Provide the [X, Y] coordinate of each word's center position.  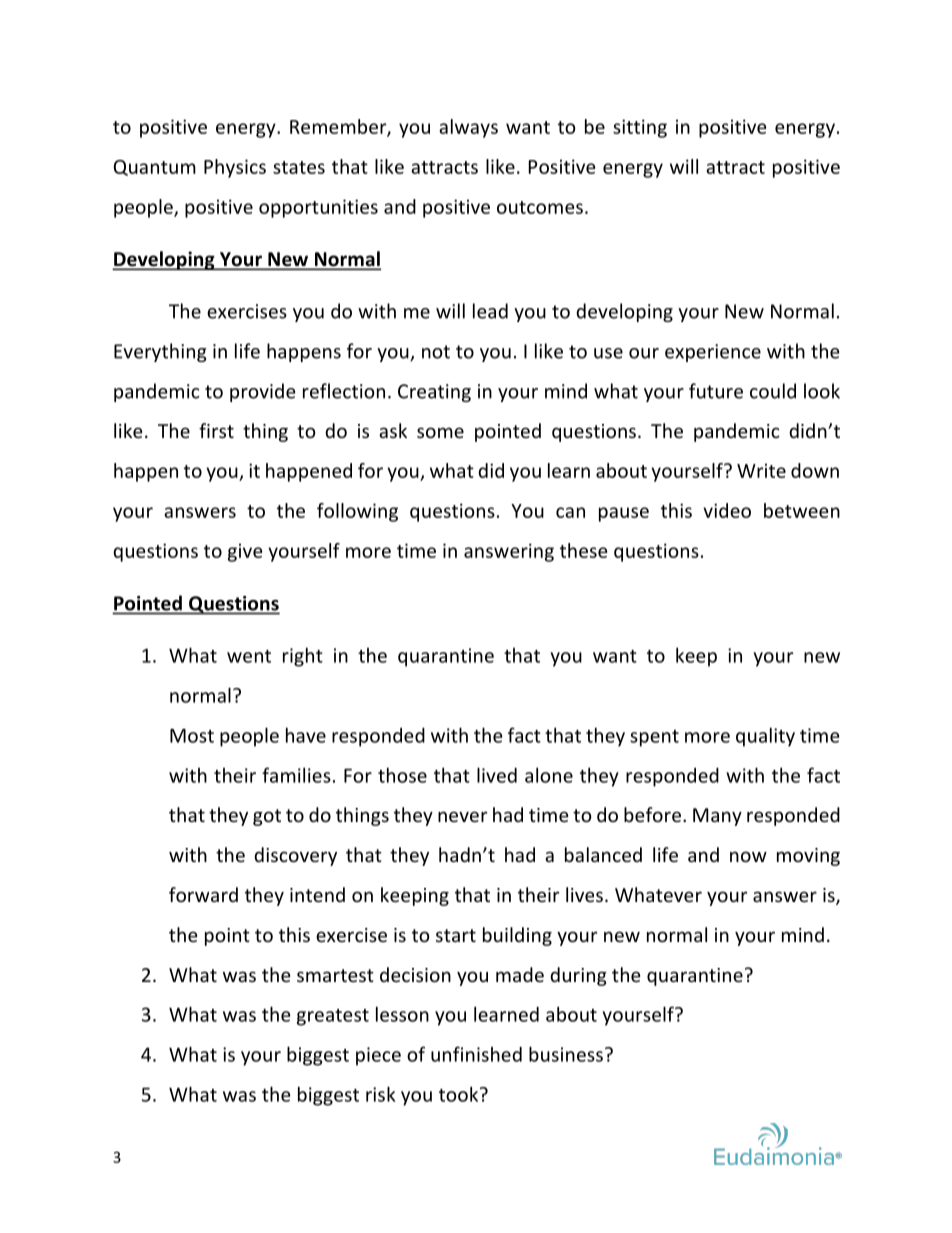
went [249, 656]
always [468, 128]
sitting [640, 128]
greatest [333, 1017]
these [583, 550]
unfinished [476, 1054]
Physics [235, 168]
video [727, 510]
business [566, 1054]
